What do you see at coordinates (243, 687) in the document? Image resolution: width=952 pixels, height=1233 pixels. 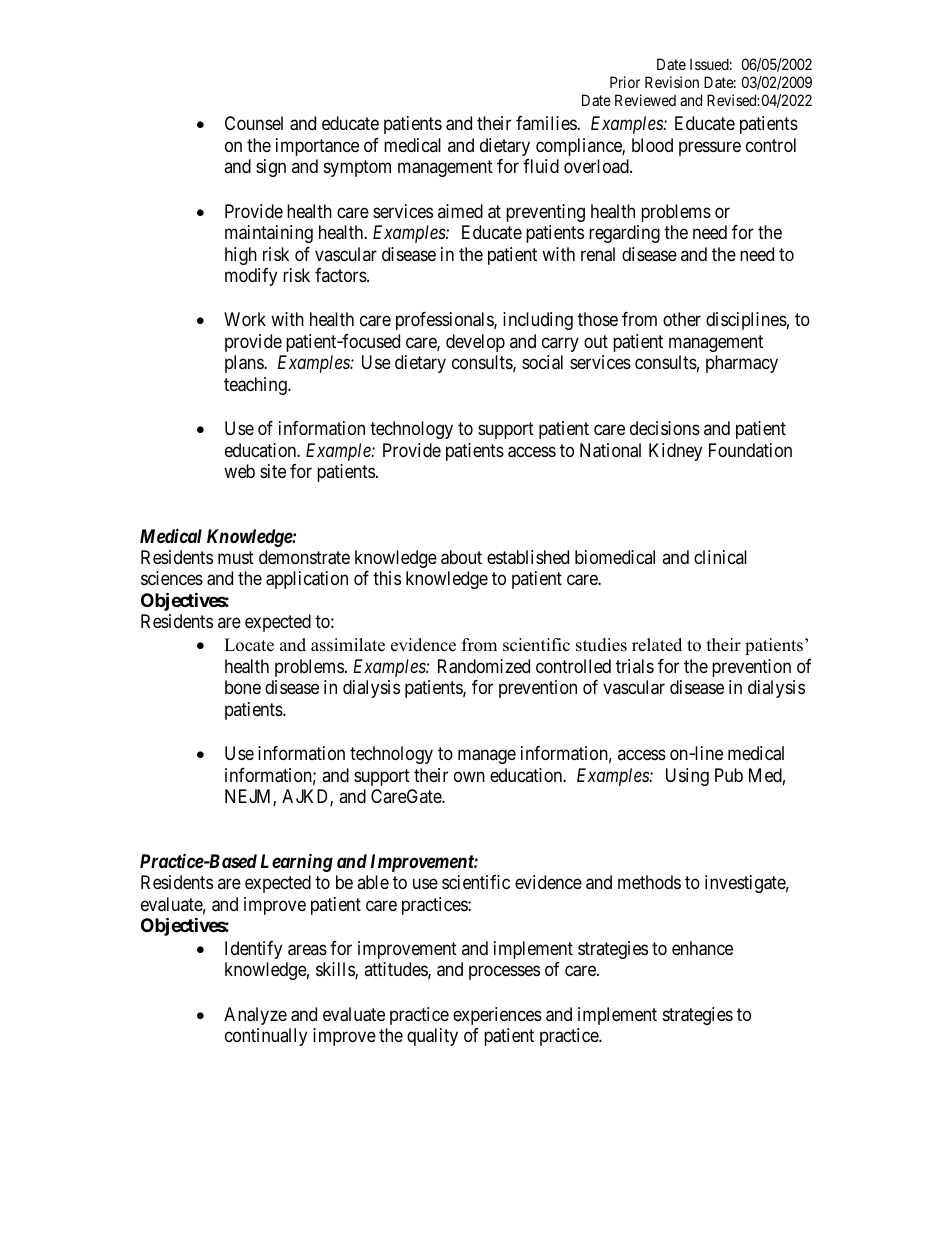 I see `bone` at bounding box center [243, 687].
